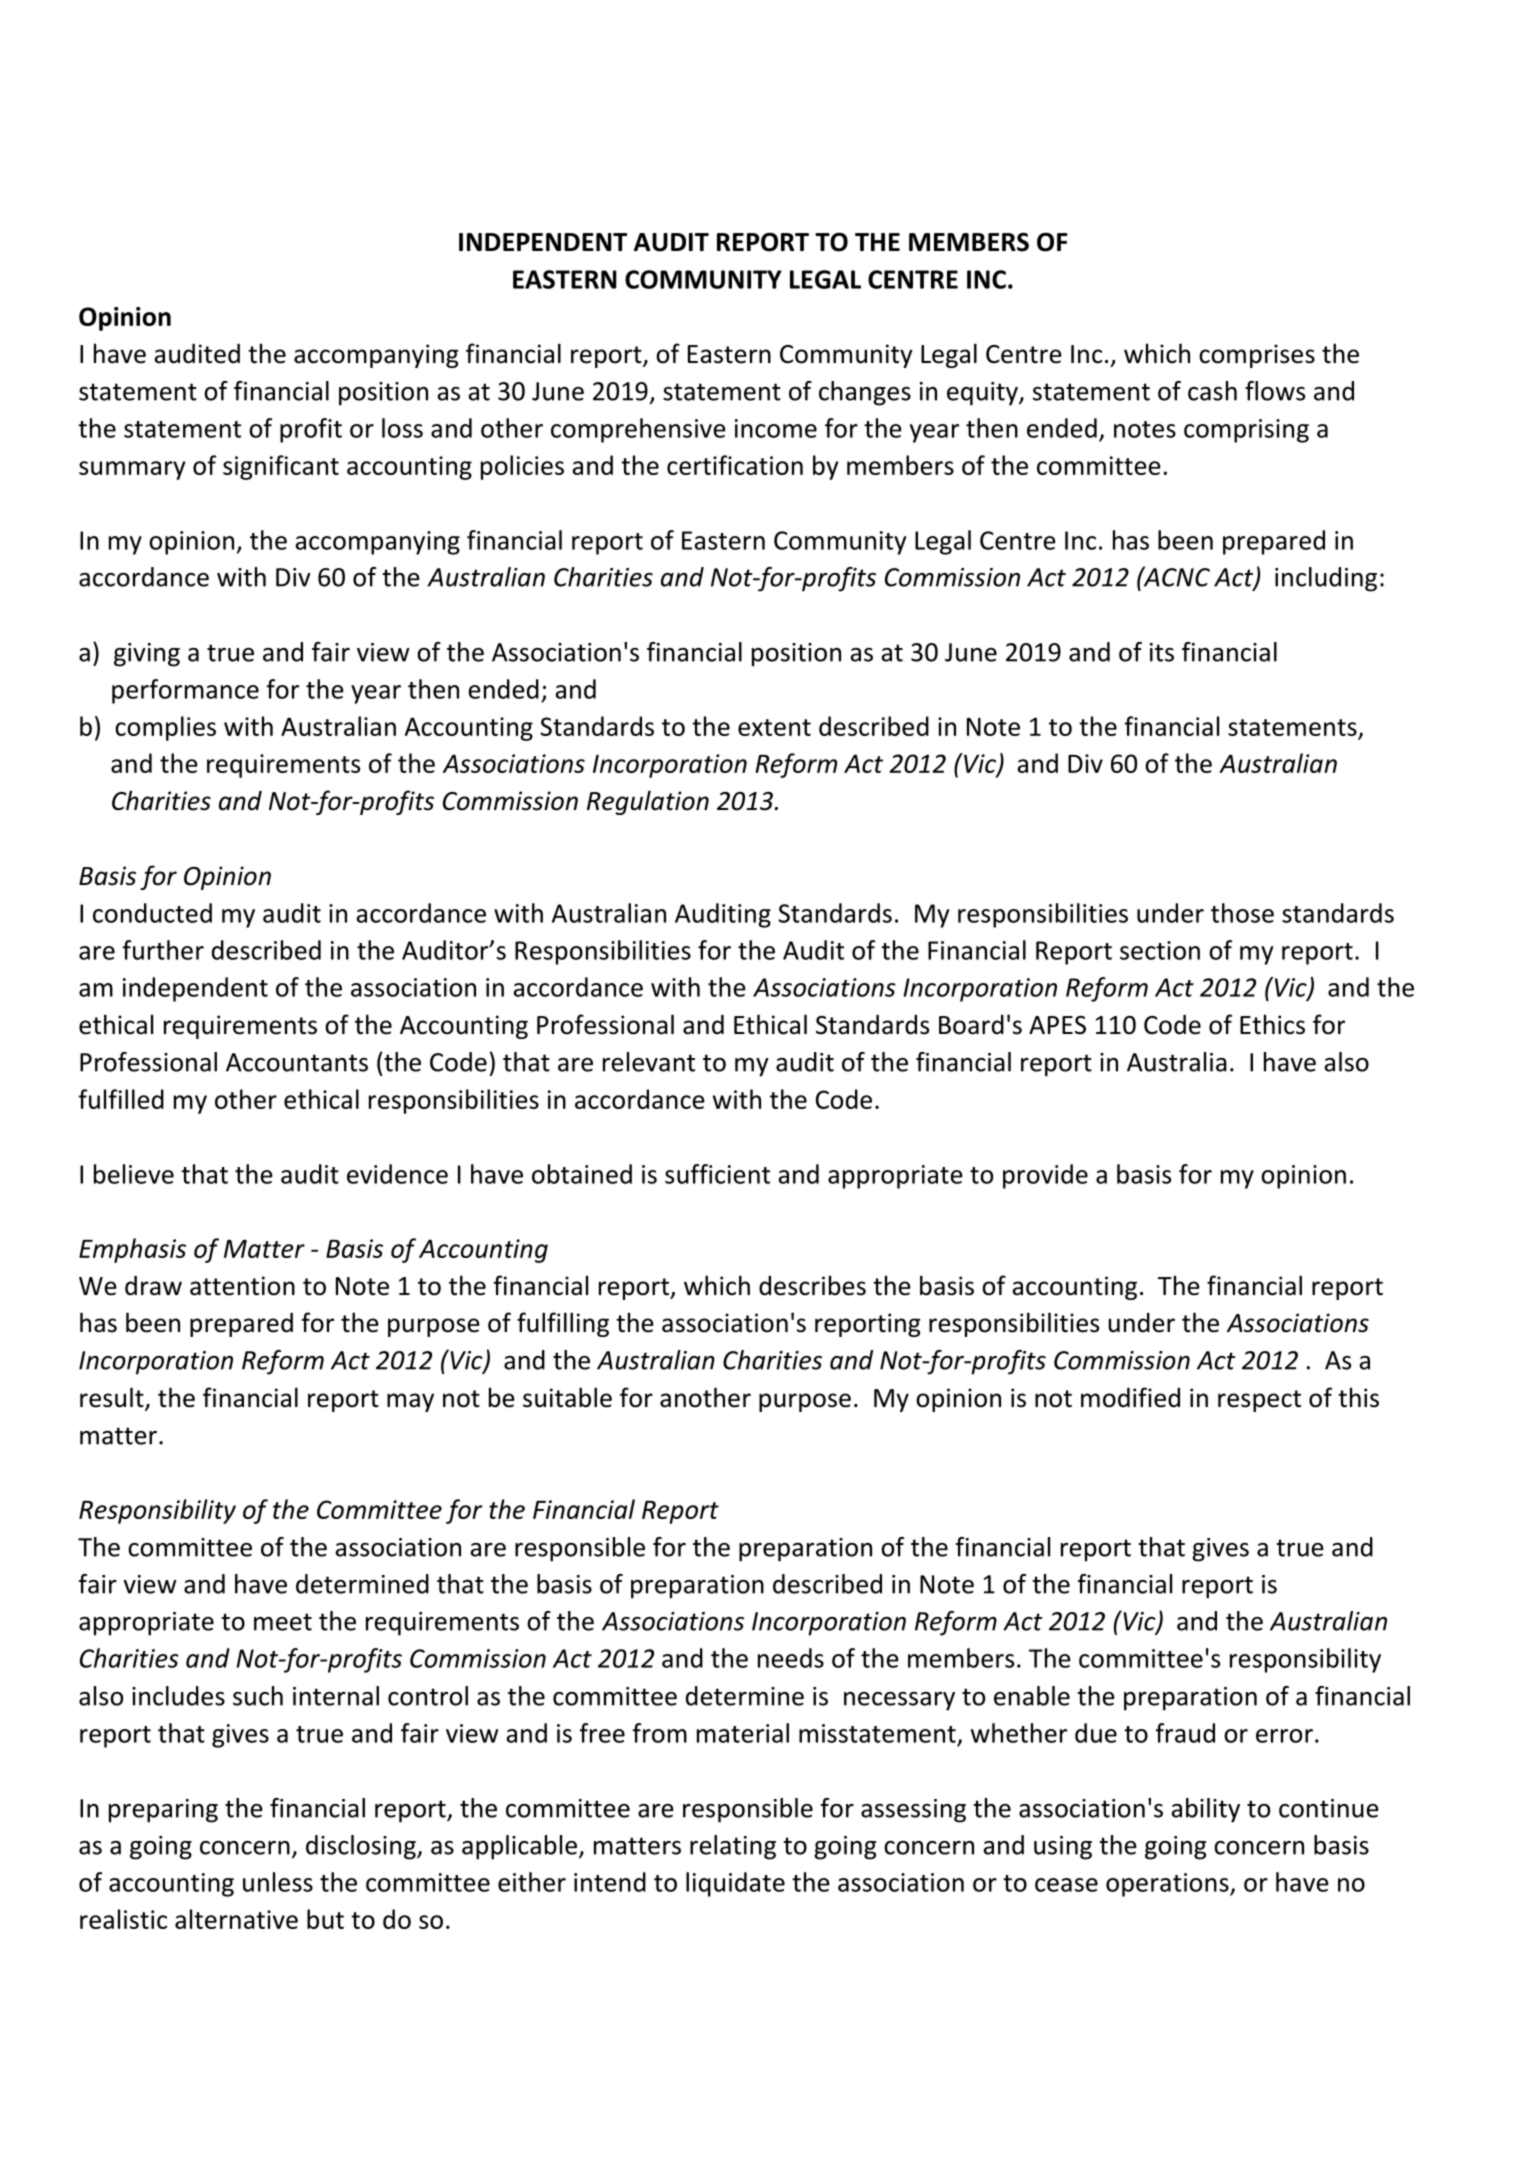 This screenshot has width=1528, height=2162. Describe the element at coordinates (1212, 391) in the screenshot. I see `cash` at that location.
